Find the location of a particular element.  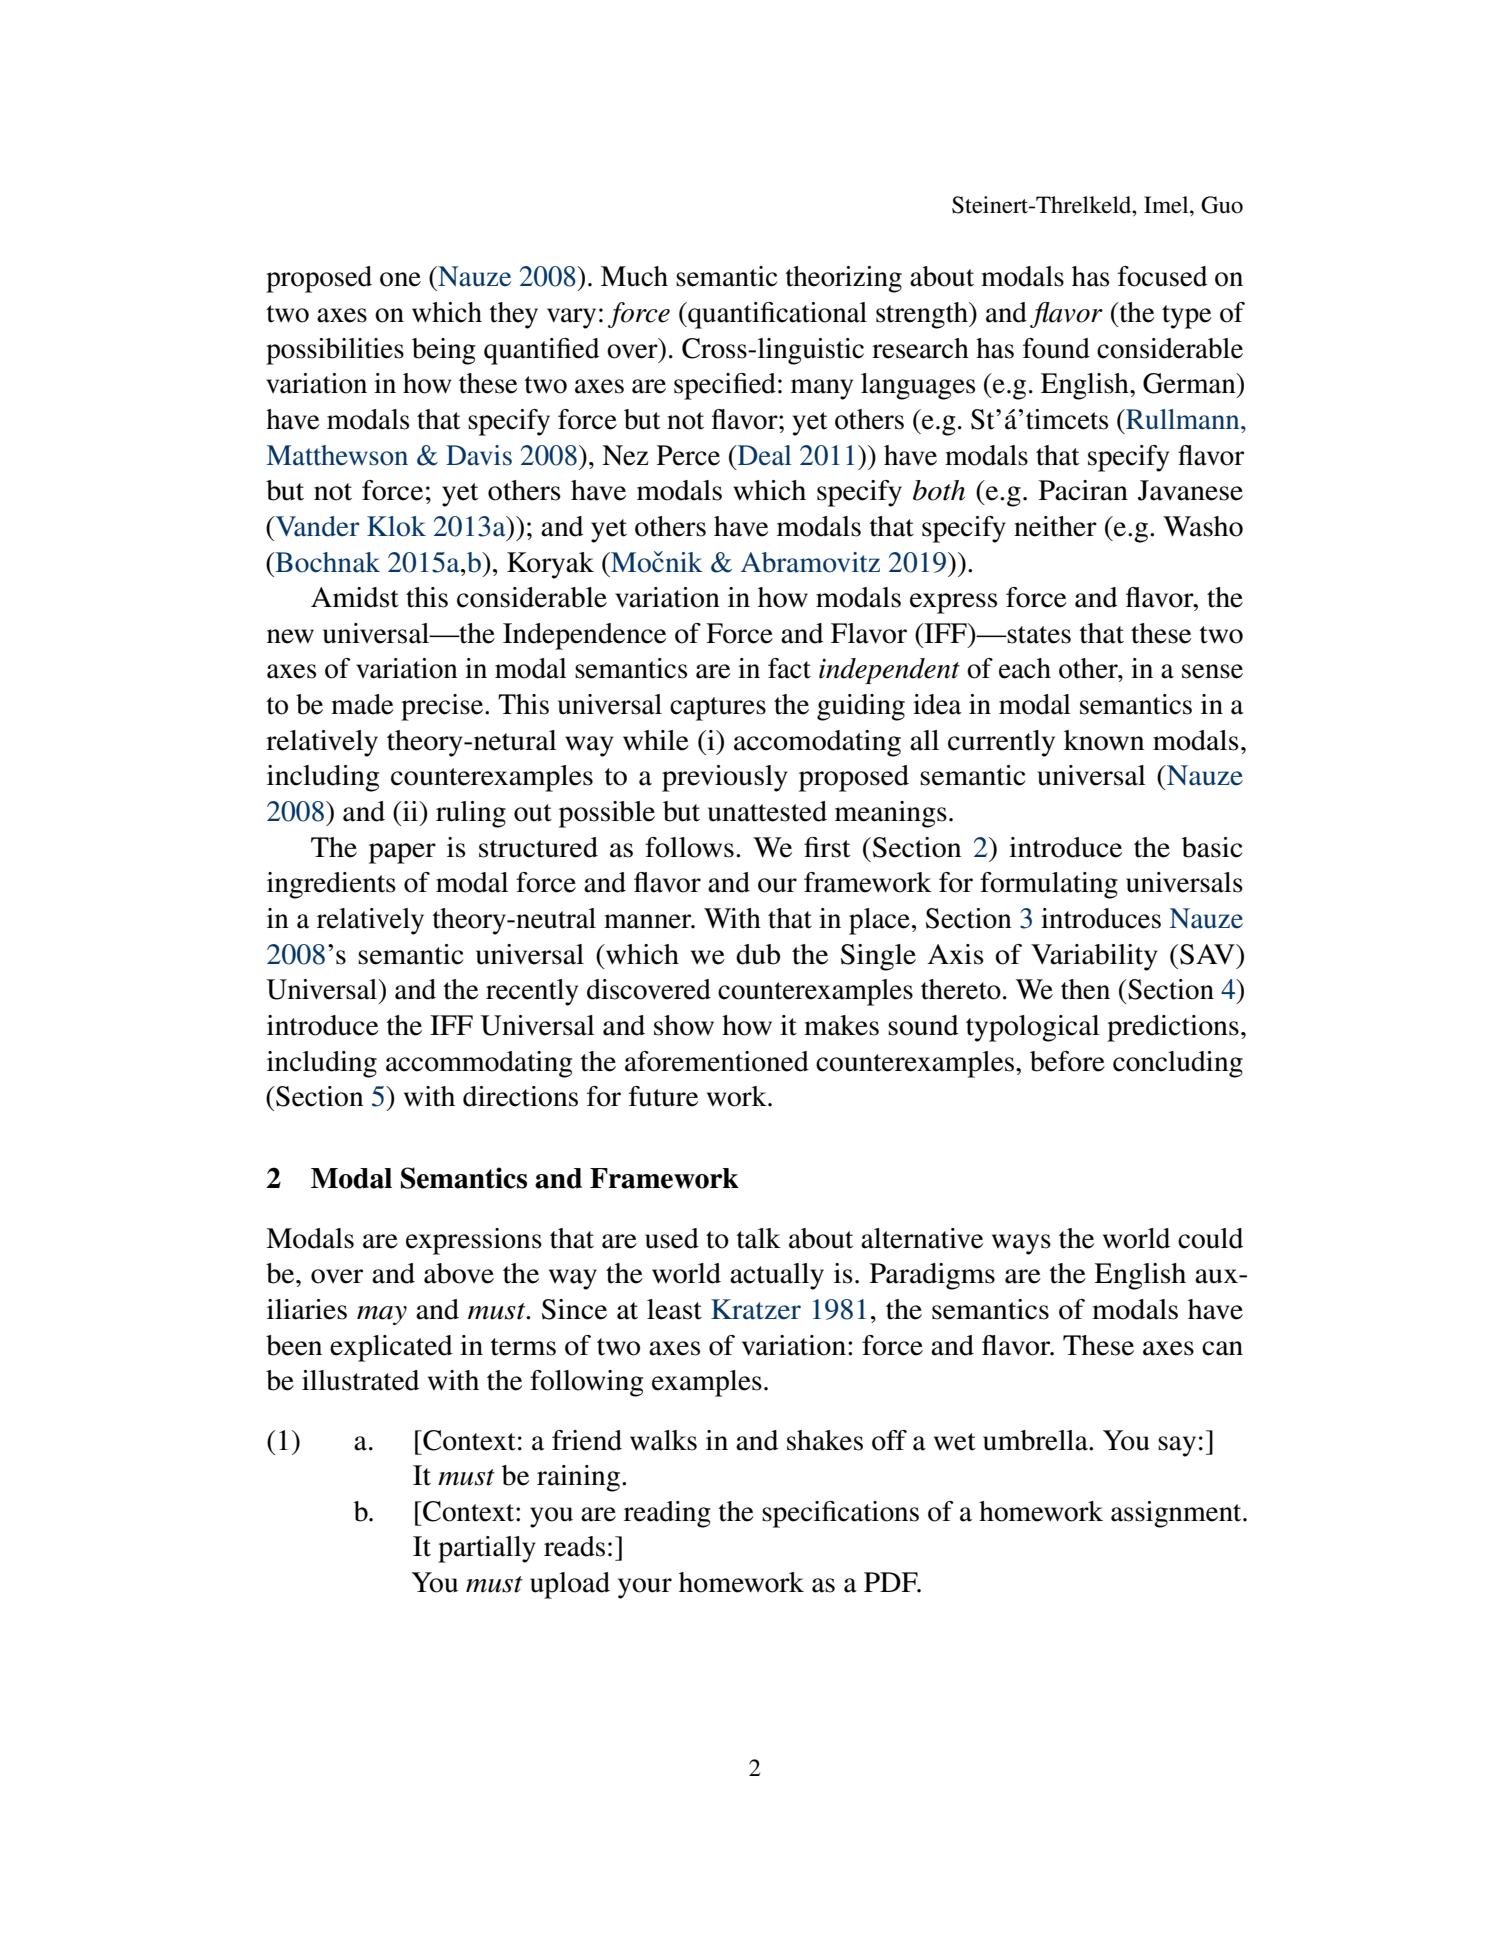

known is located at coordinates (1104, 740).
